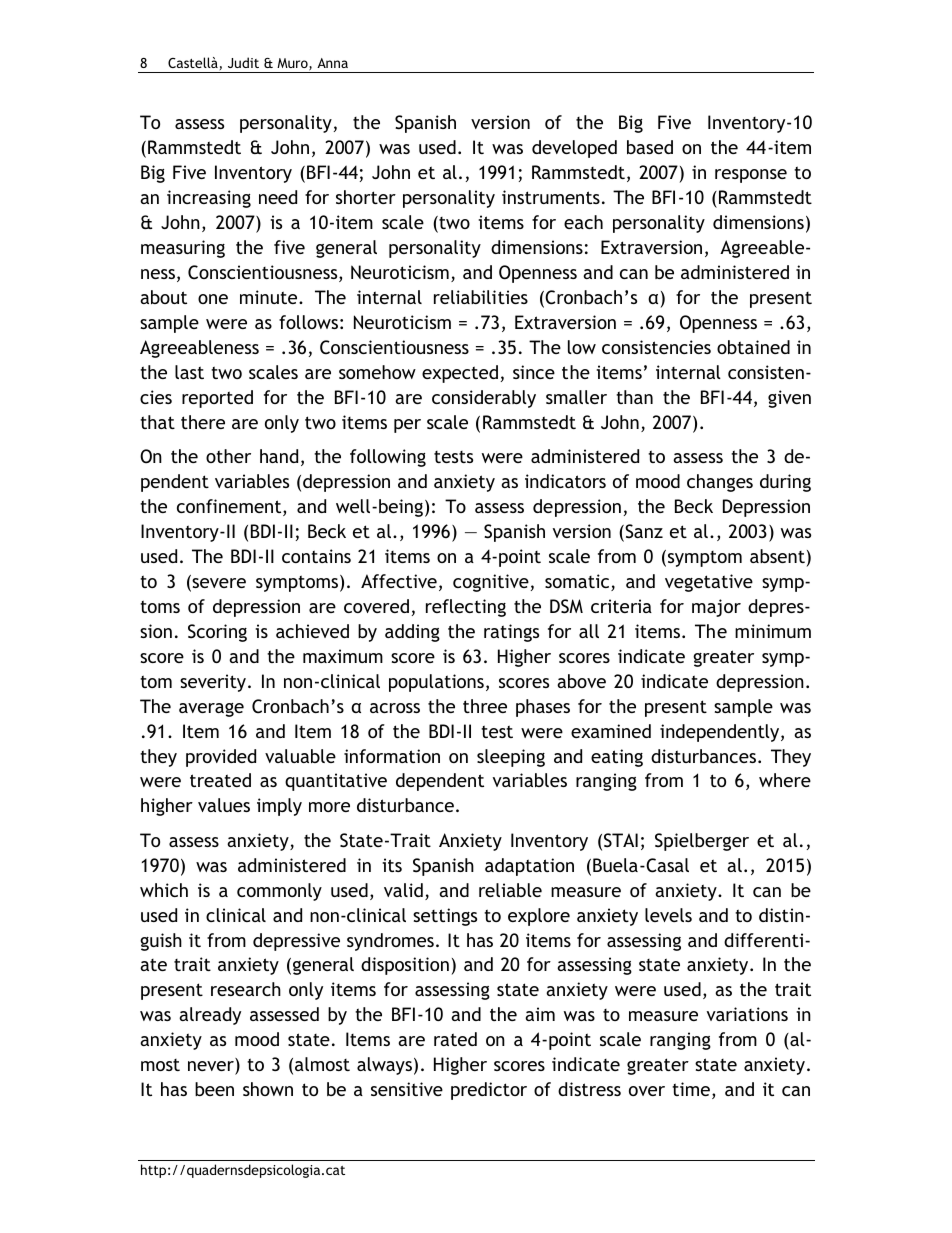 Image resolution: width=952 pixels, height=1233 pixels. I want to click on been, so click(214, 1089).
